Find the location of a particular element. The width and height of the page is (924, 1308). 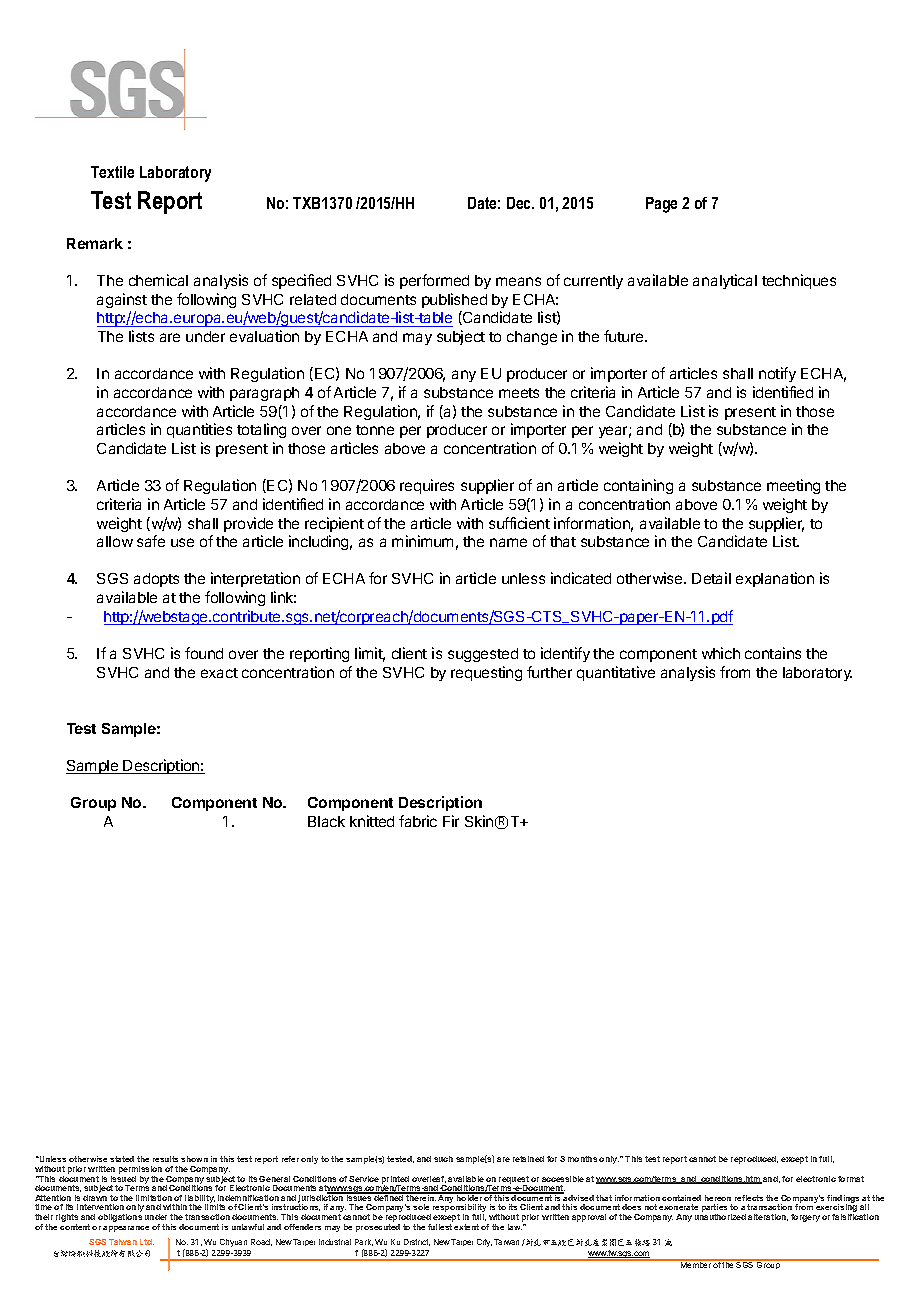

extent is located at coordinates (466, 1227).
